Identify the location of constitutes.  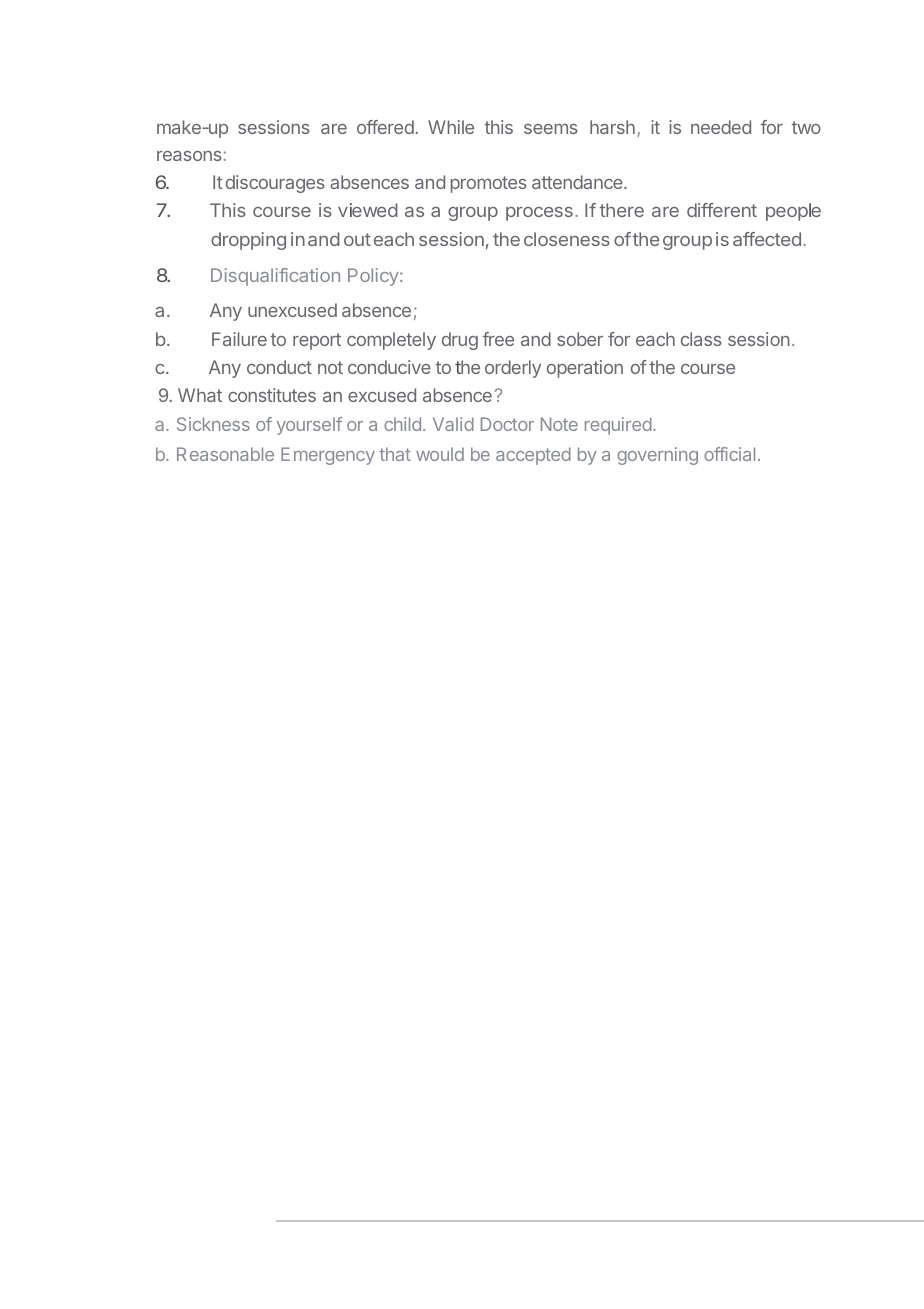
(272, 395).
